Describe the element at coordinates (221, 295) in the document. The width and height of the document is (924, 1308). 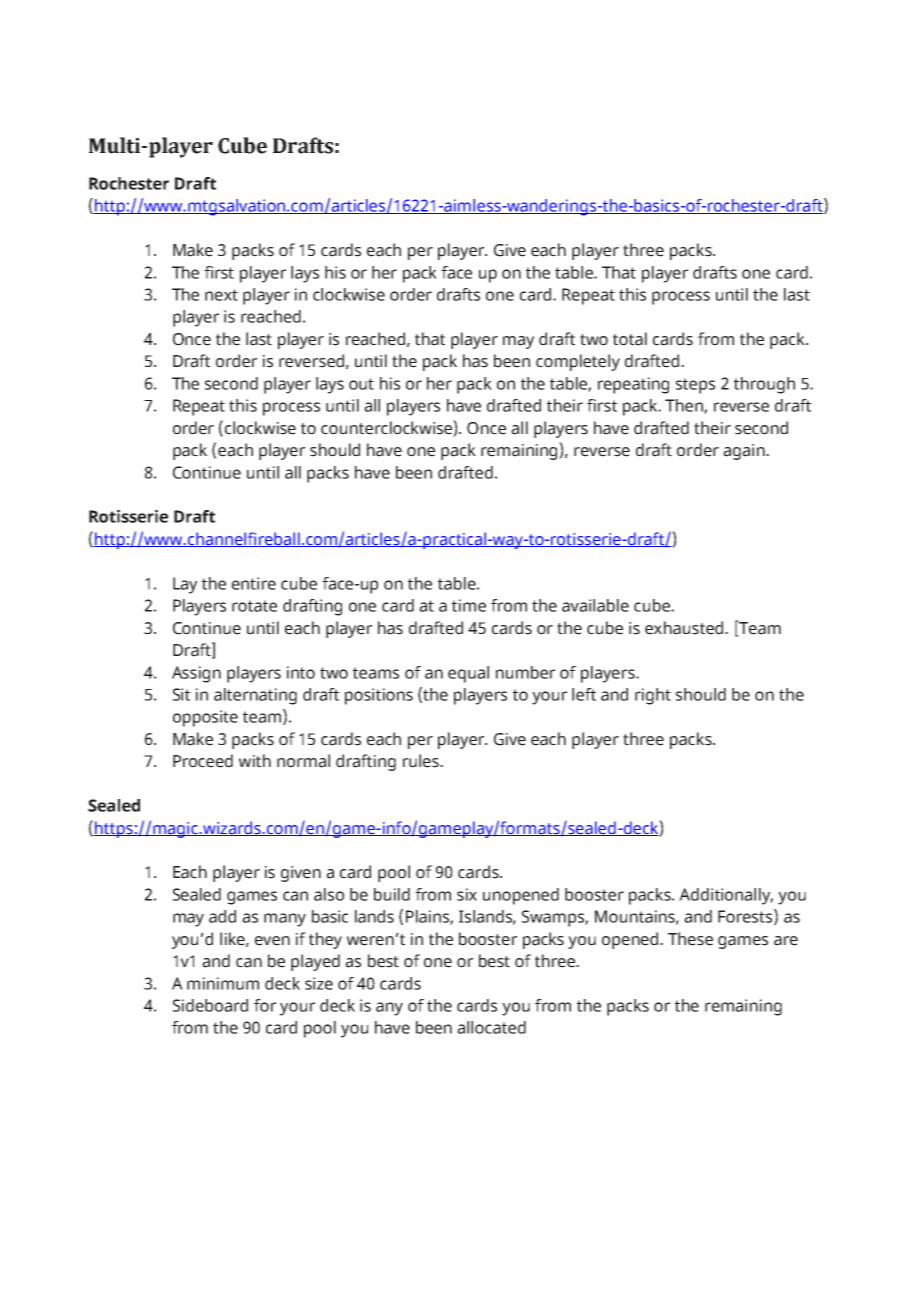
I see `next` at that location.
